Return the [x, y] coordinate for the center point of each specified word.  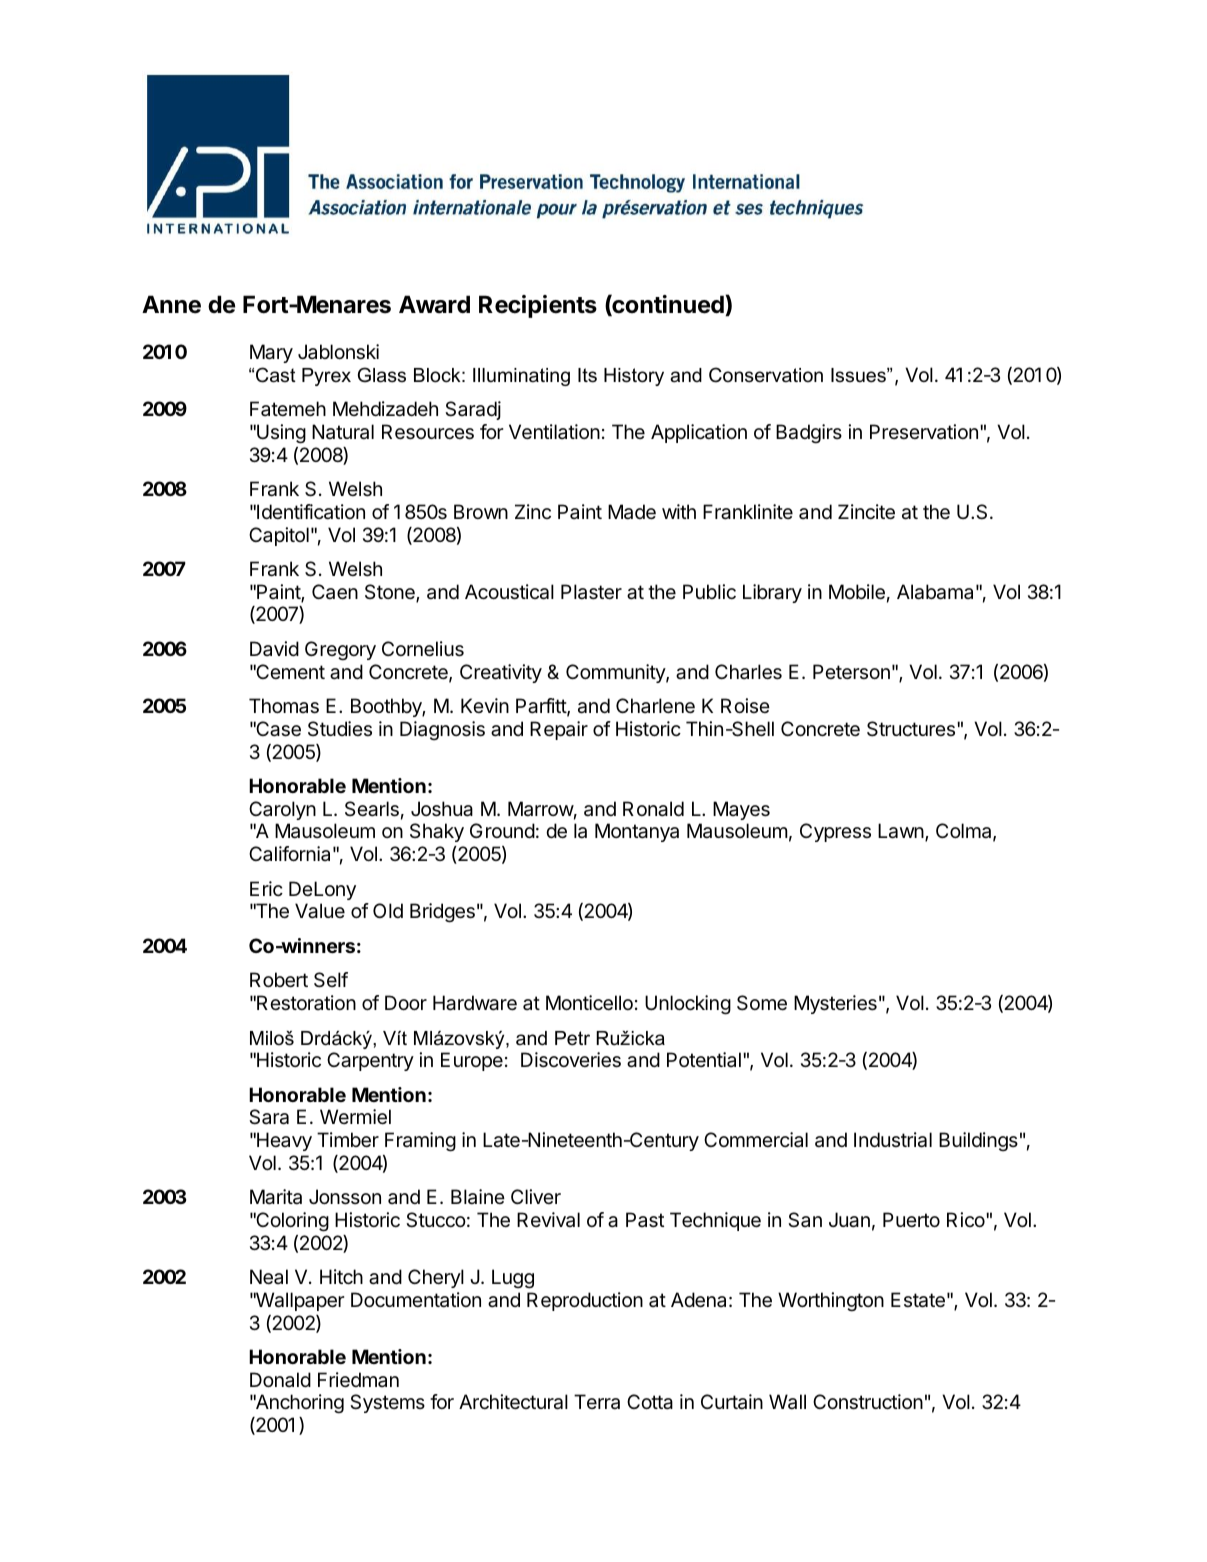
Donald [280, 1379]
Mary [271, 353]
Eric [266, 888]
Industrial [893, 1140]
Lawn [901, 831]
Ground [502, 830]
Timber [348, 1140]
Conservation [766, 375]
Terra [597, 1402]
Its [587, 375]
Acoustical [509, 592]
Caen [335, 592]
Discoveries [571, 1060]
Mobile [857, 592]
